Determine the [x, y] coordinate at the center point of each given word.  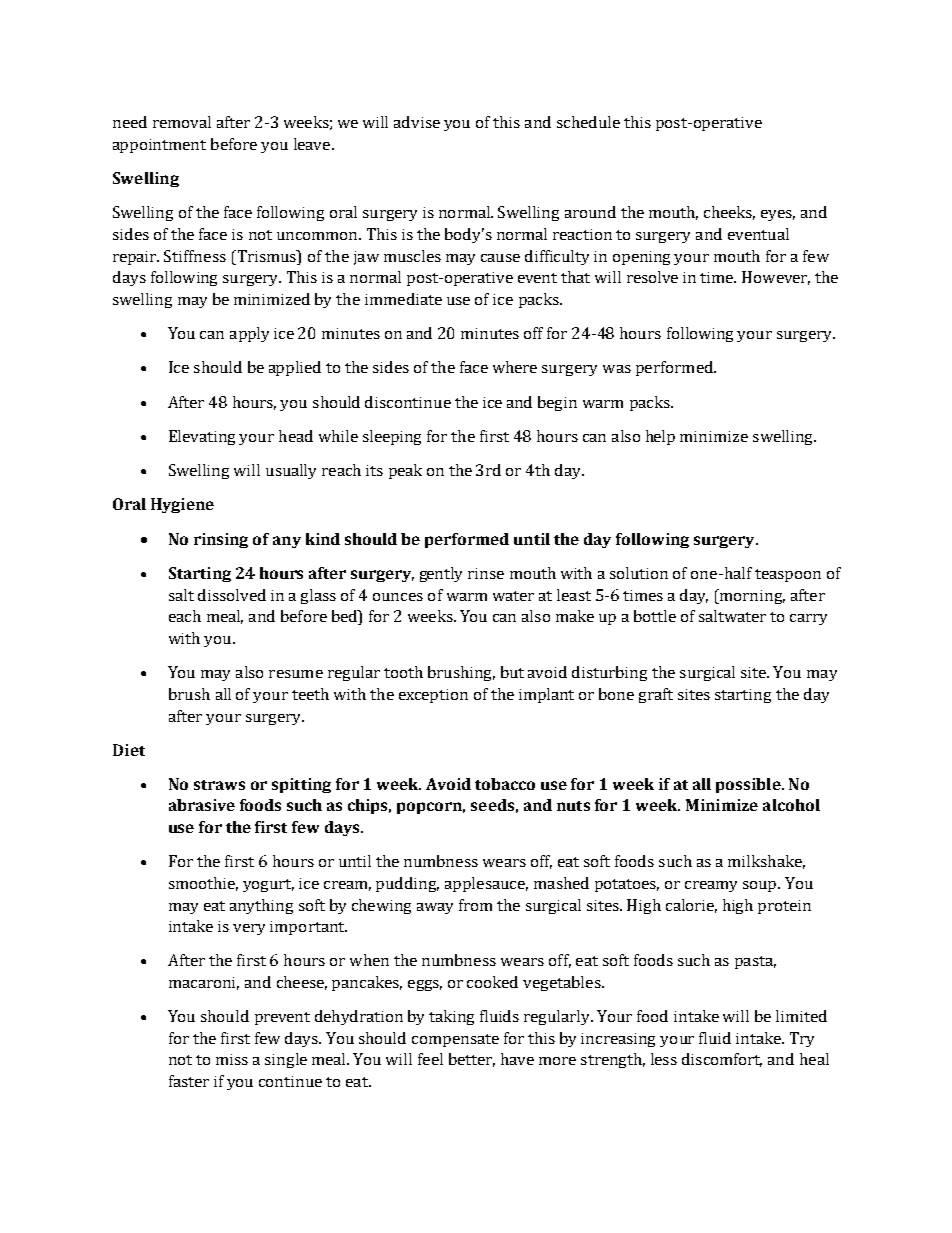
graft [656, 695]
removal [182, 122]
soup [761, 886]
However [776, 278]
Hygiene [182, 505]
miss [232, 1059]
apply [249, 334]
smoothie [203, 884]
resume [296, 674]
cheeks [729, 213]
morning [751, 596]
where [515, 367]
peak [405, 471]
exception [433, 696]
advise [417, 122]
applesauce [486, 884]
